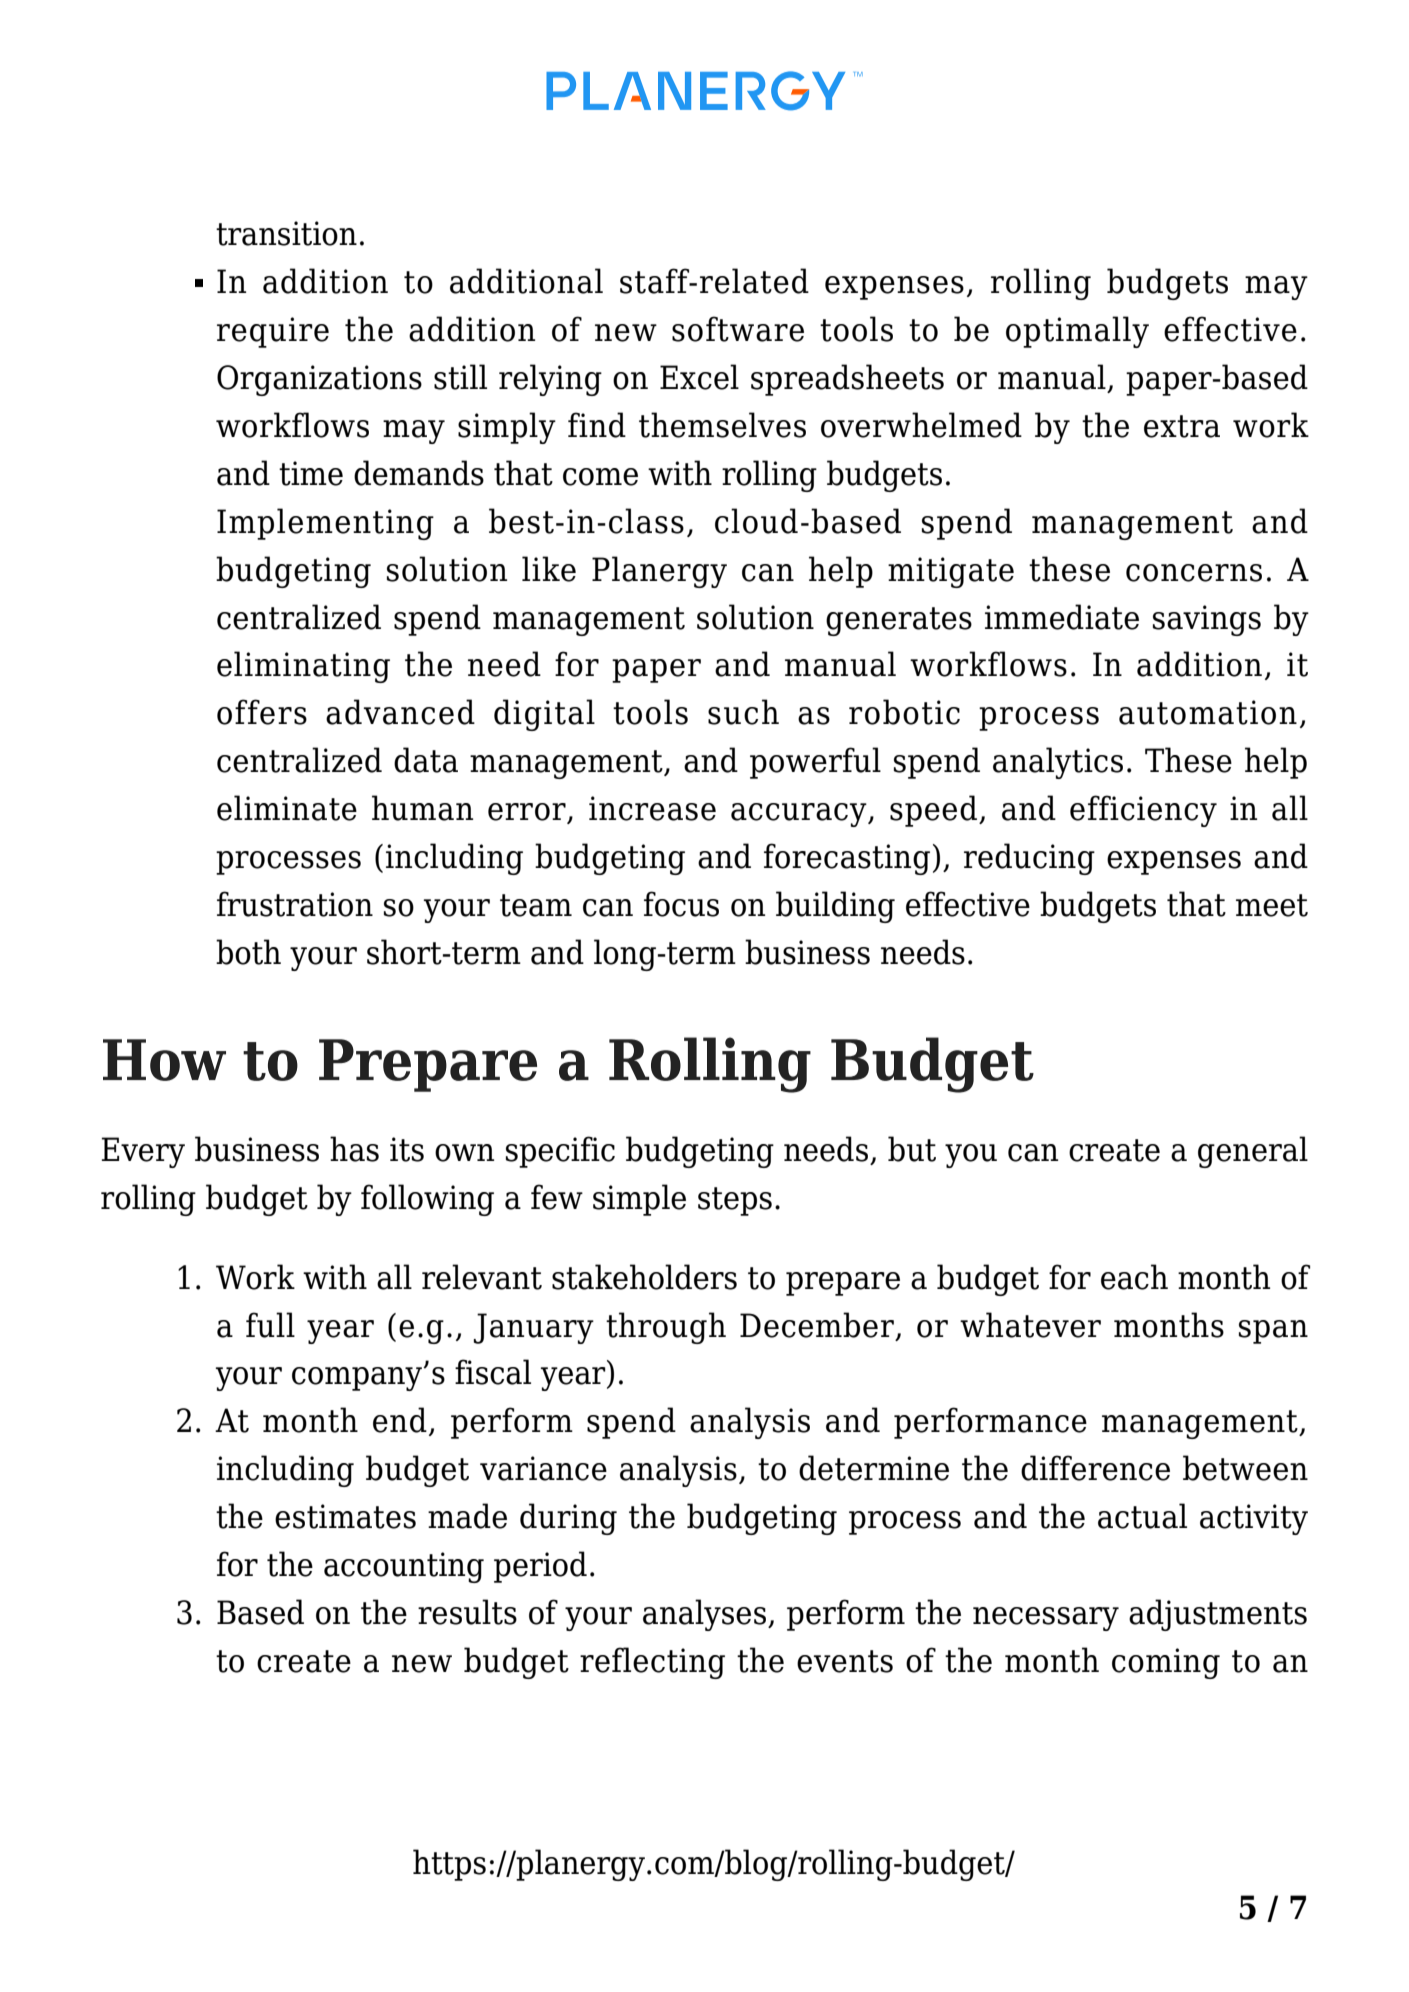 Image resolution: width=1409 pixels, height=1992 pixels. What do you see at coordinates (286, 233) in the screenshot?
I see `transition` at bounding box center [286, 233].
